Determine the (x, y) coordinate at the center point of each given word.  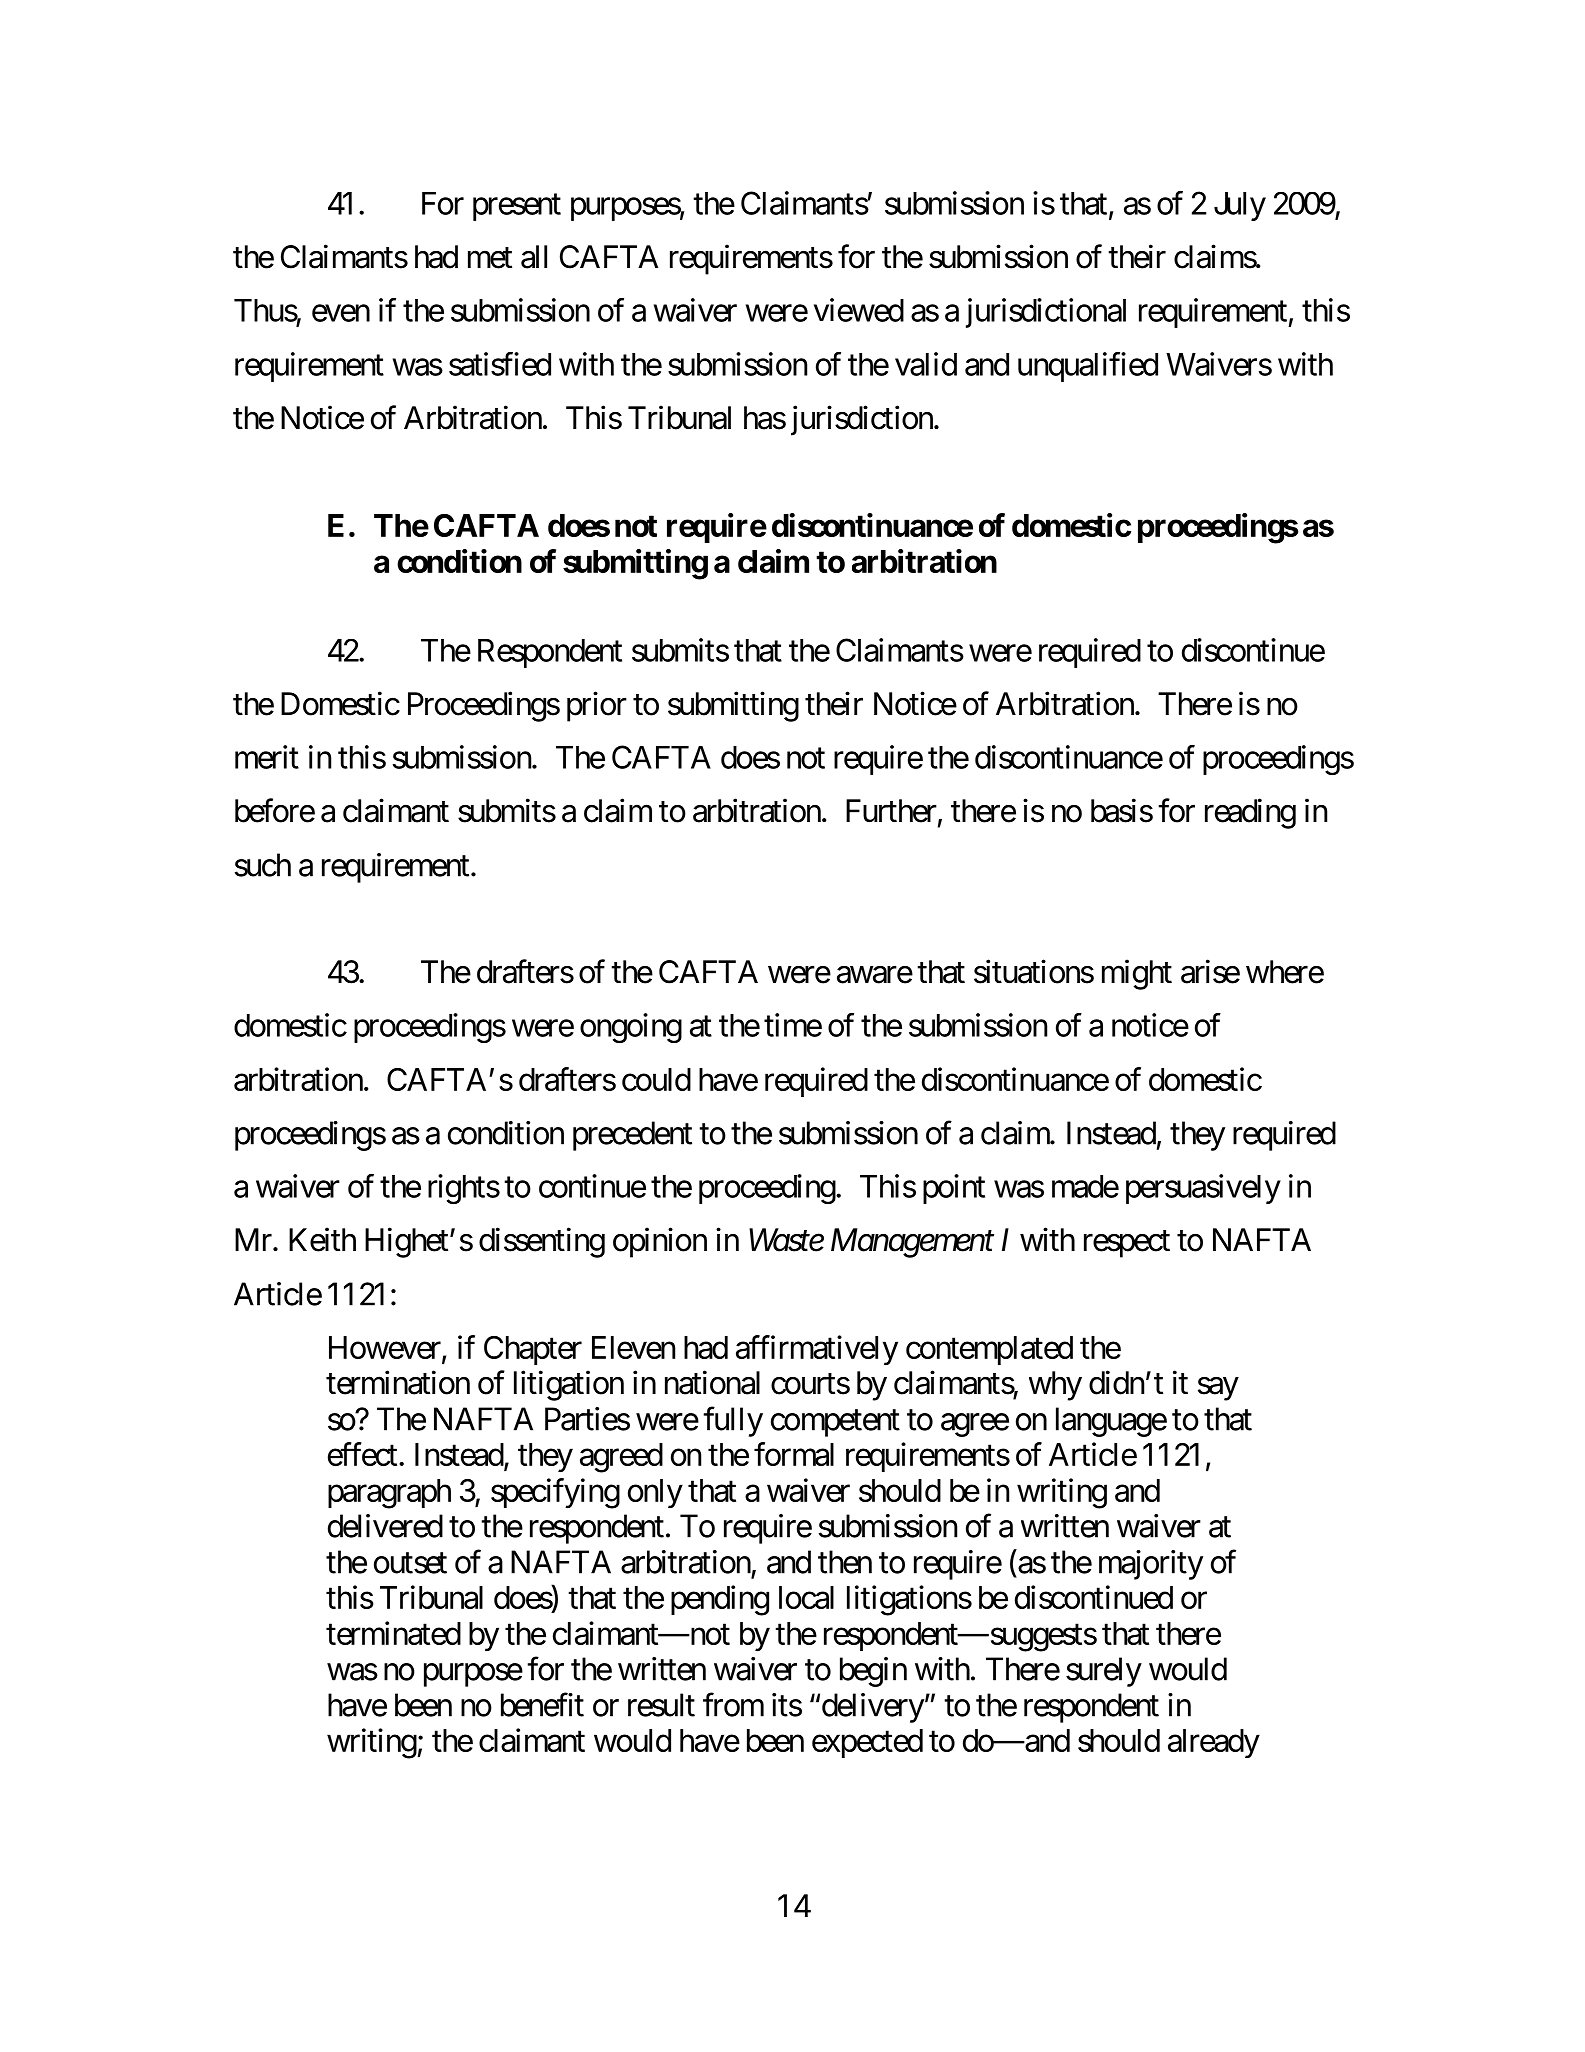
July (1240, 206)
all (534, 257)
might (1137, 974)
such (263, 865)
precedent (632, 1136)
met (490, 258)
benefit (542, 1705)
